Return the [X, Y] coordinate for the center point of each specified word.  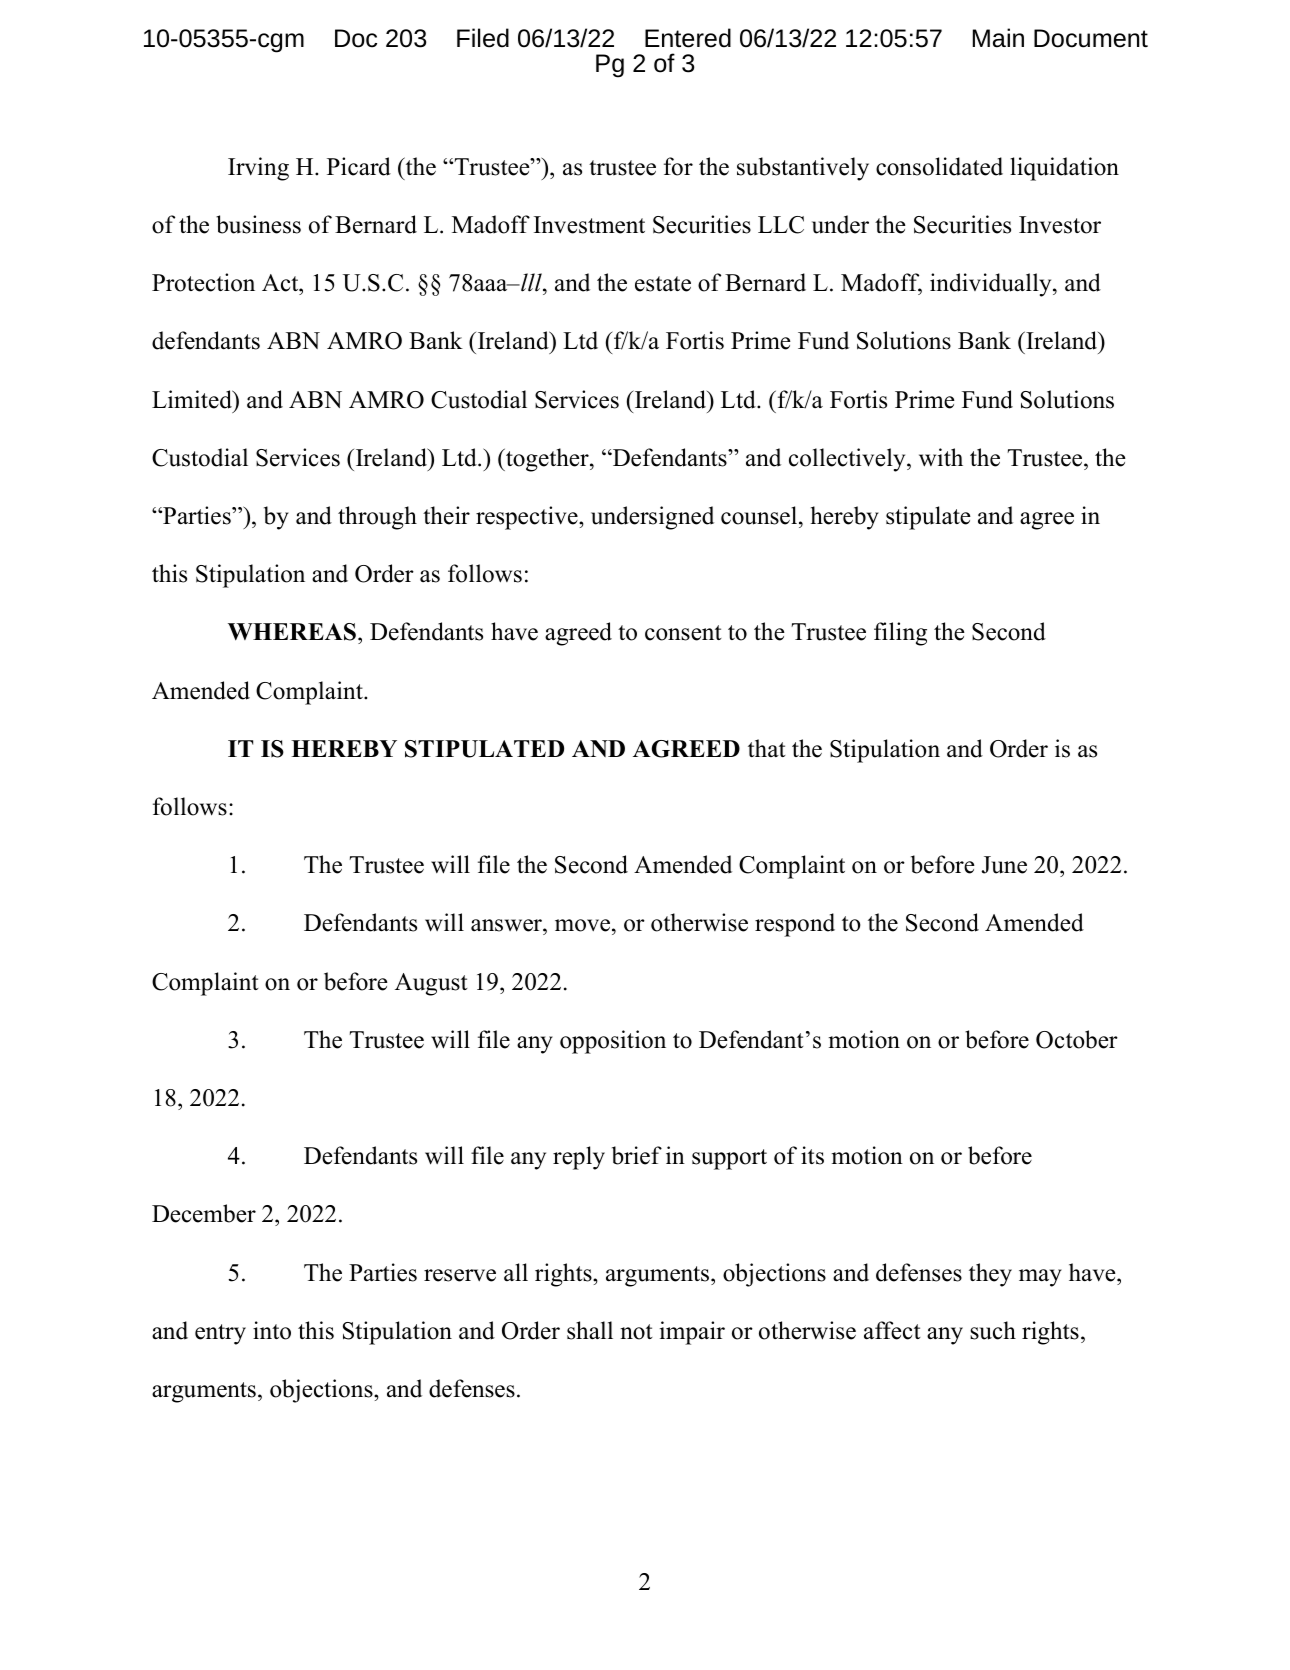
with [941, 457]
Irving [258, 169]
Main [998, 38]
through [377, 518]
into [272, 1330]
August [431, 984]
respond [795, 925]
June [1004, 865]
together [547, 460]
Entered [688, 38]
